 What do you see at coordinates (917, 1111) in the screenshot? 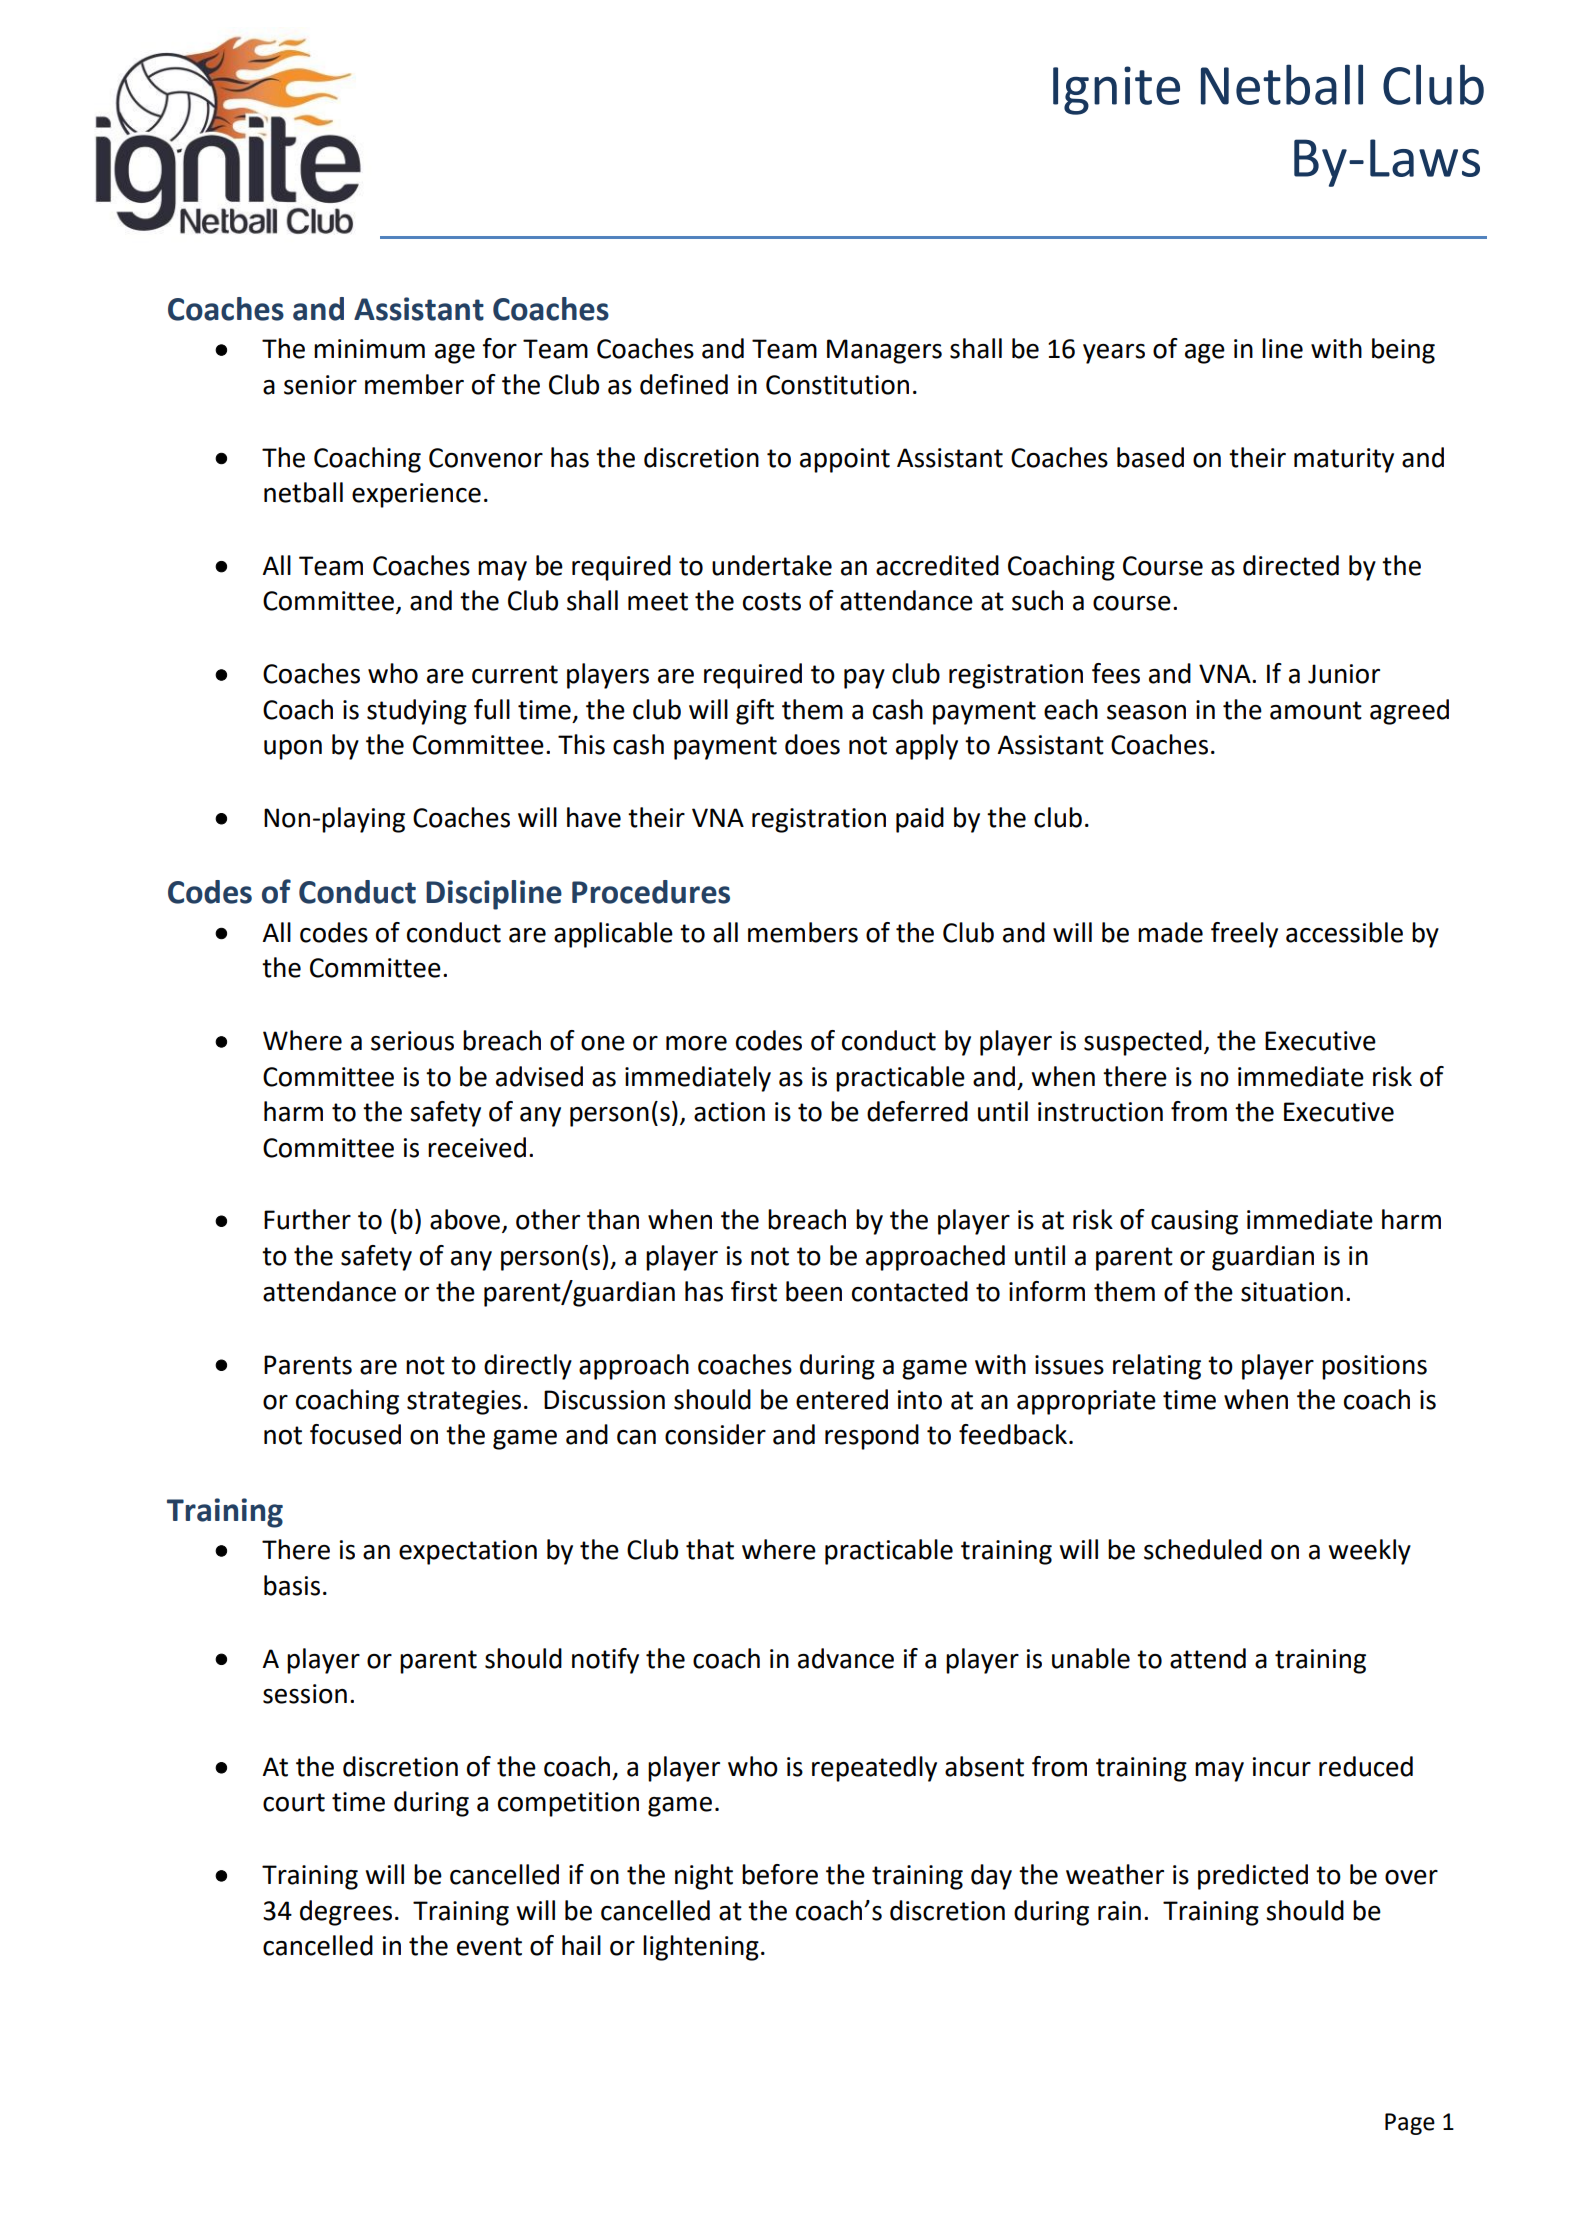
I see `deferred` at bounding box center [917, 1111].
